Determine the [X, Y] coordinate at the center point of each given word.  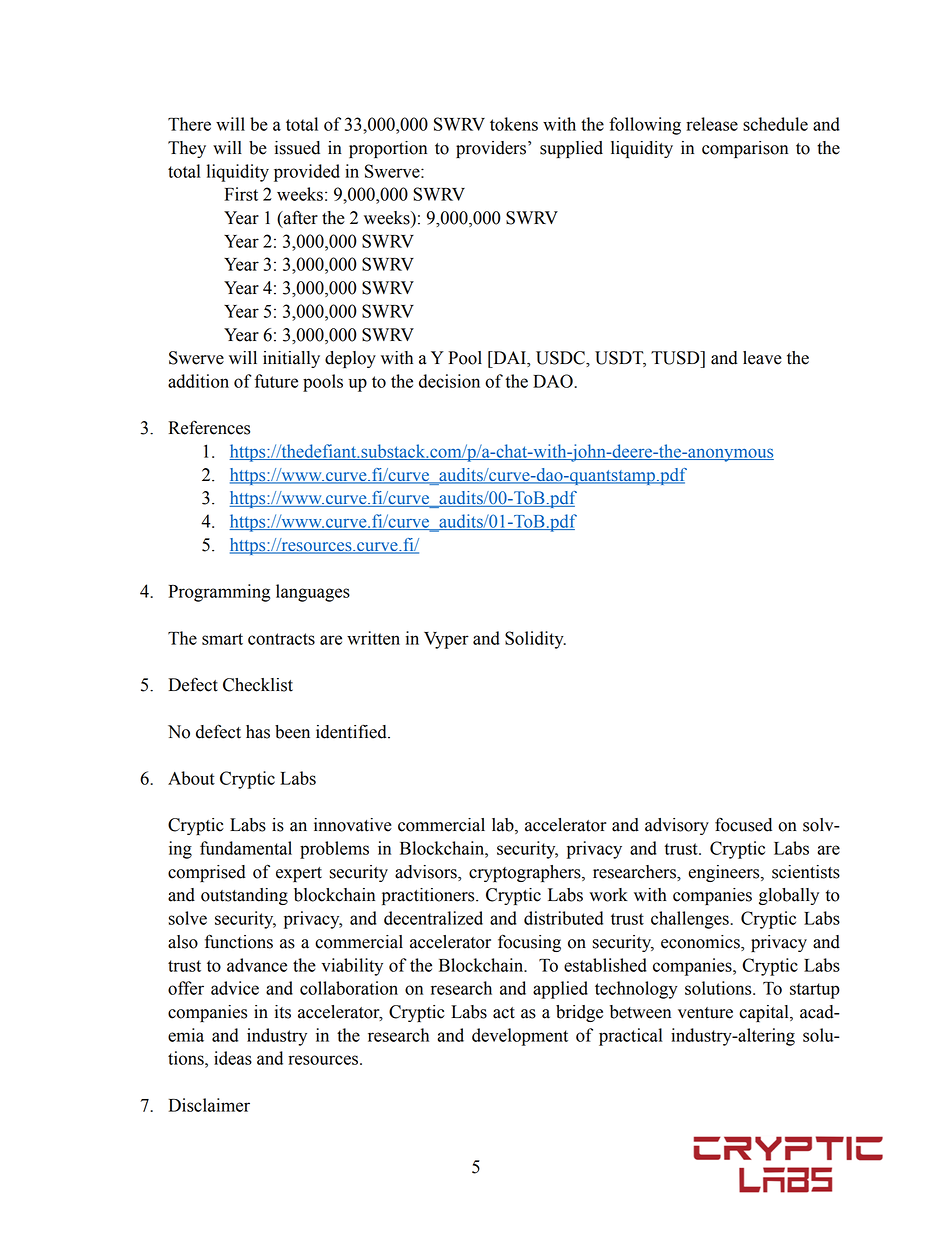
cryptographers [526, 873]
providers [491, 149]
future [276, 381]
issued [297, 148]
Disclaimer [209, 1105]
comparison [745, 149]
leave [762, 358]
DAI [509, 359]
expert [299, 874]
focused [743, 825]
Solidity [535, 640]
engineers [725, 873]
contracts [281, 639]
